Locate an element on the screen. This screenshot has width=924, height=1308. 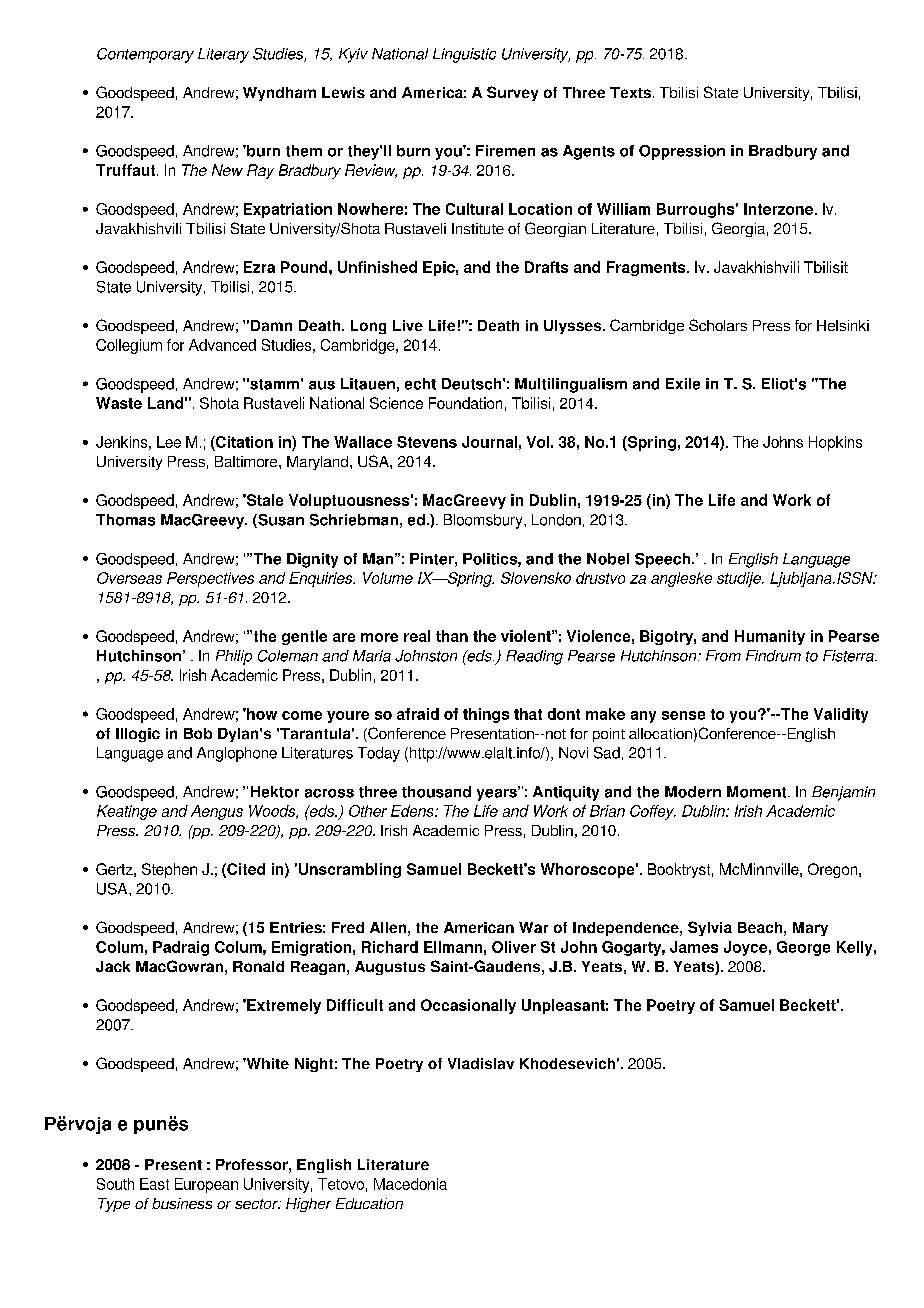
Humanity is located at coordinates (770, 637).
